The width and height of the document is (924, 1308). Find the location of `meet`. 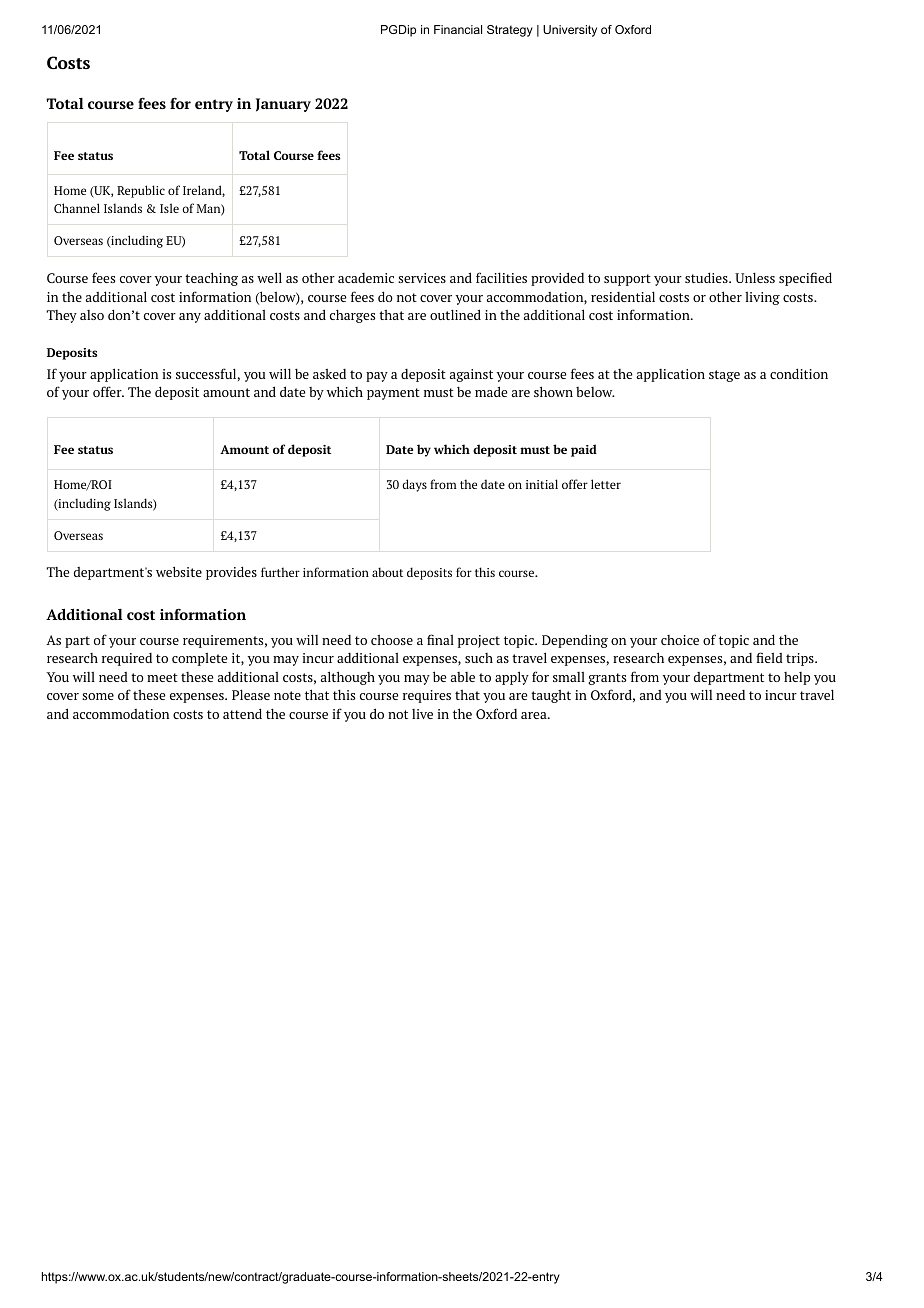

meet is located at coordinates (162, 677).
